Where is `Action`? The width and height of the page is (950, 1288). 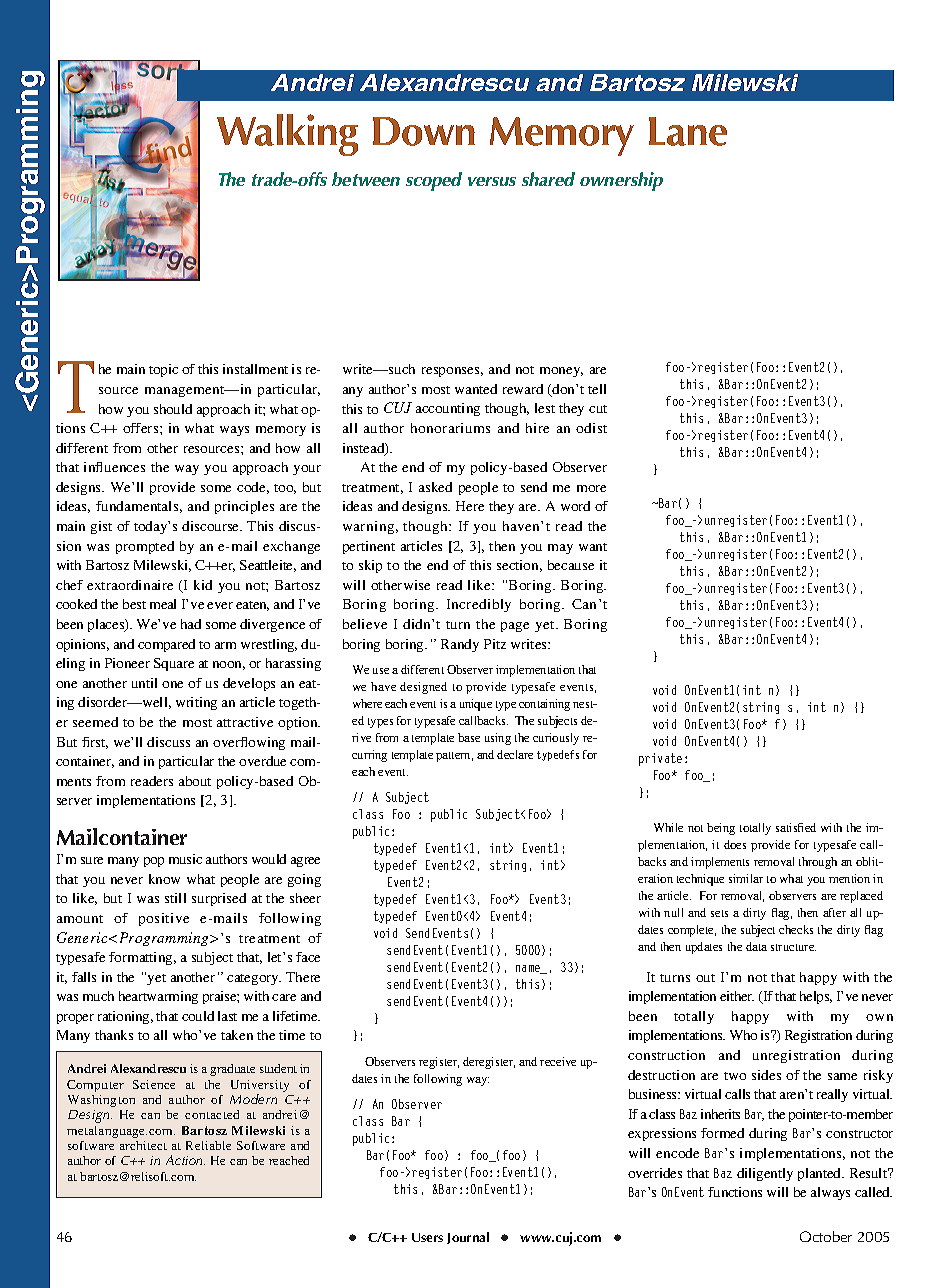
Action is located at coordinates (185, 1160).
